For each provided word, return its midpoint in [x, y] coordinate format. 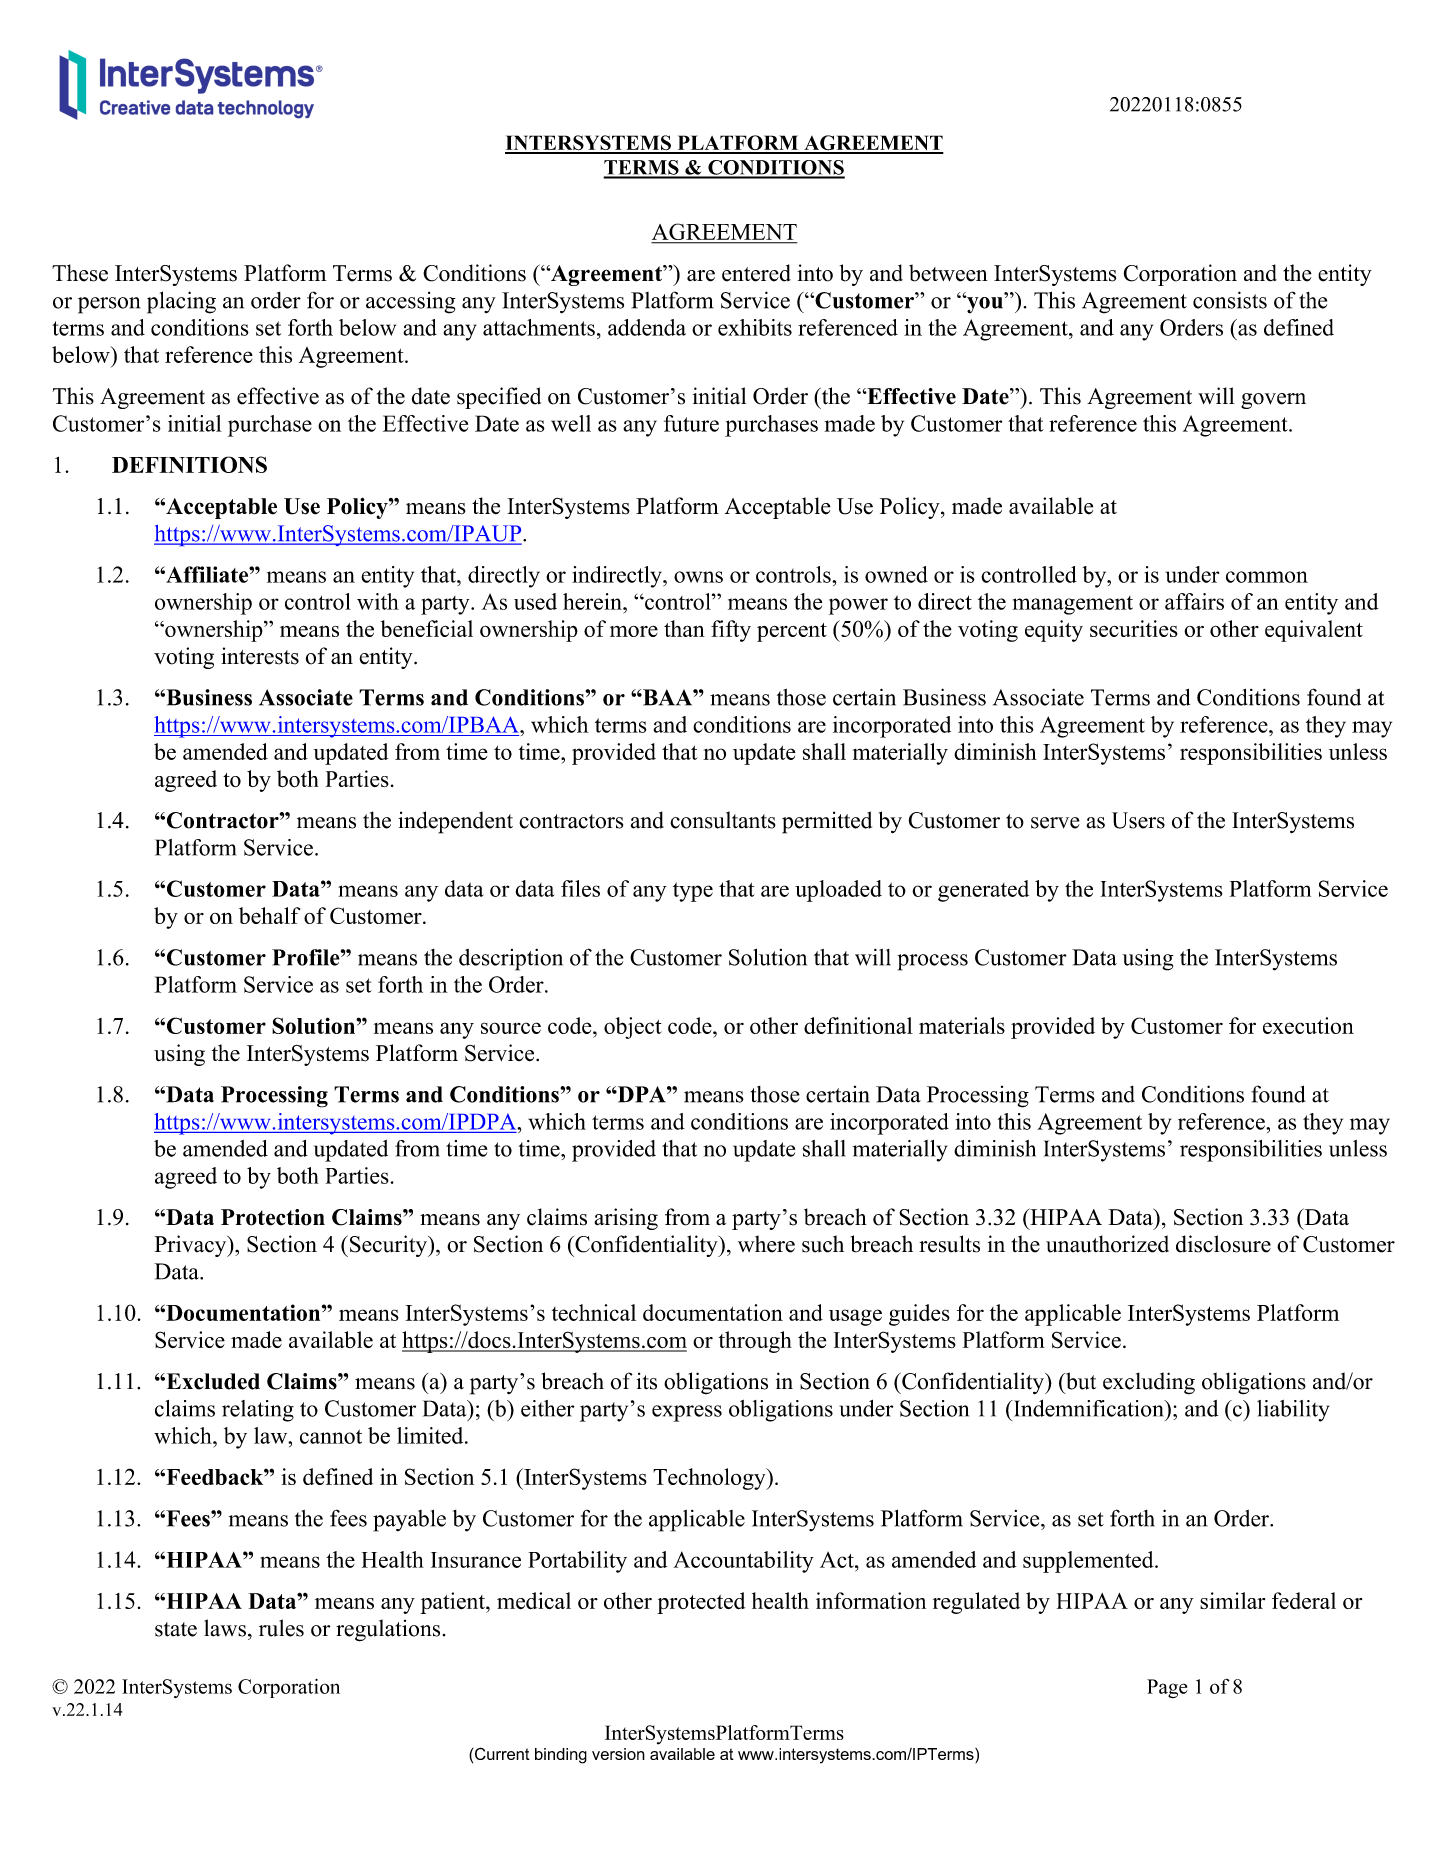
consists [1230, 300]
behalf [269, 915]
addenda [647, 327]
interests [260, 656]
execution [1308, 1025]
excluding [1149, 1383]
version [618, 1754]
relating [258, 1411]
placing [181, 302]
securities [1134, 628]
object [633, 1028]
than [684, 628]
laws [225, 1628]
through [755, 1342]
